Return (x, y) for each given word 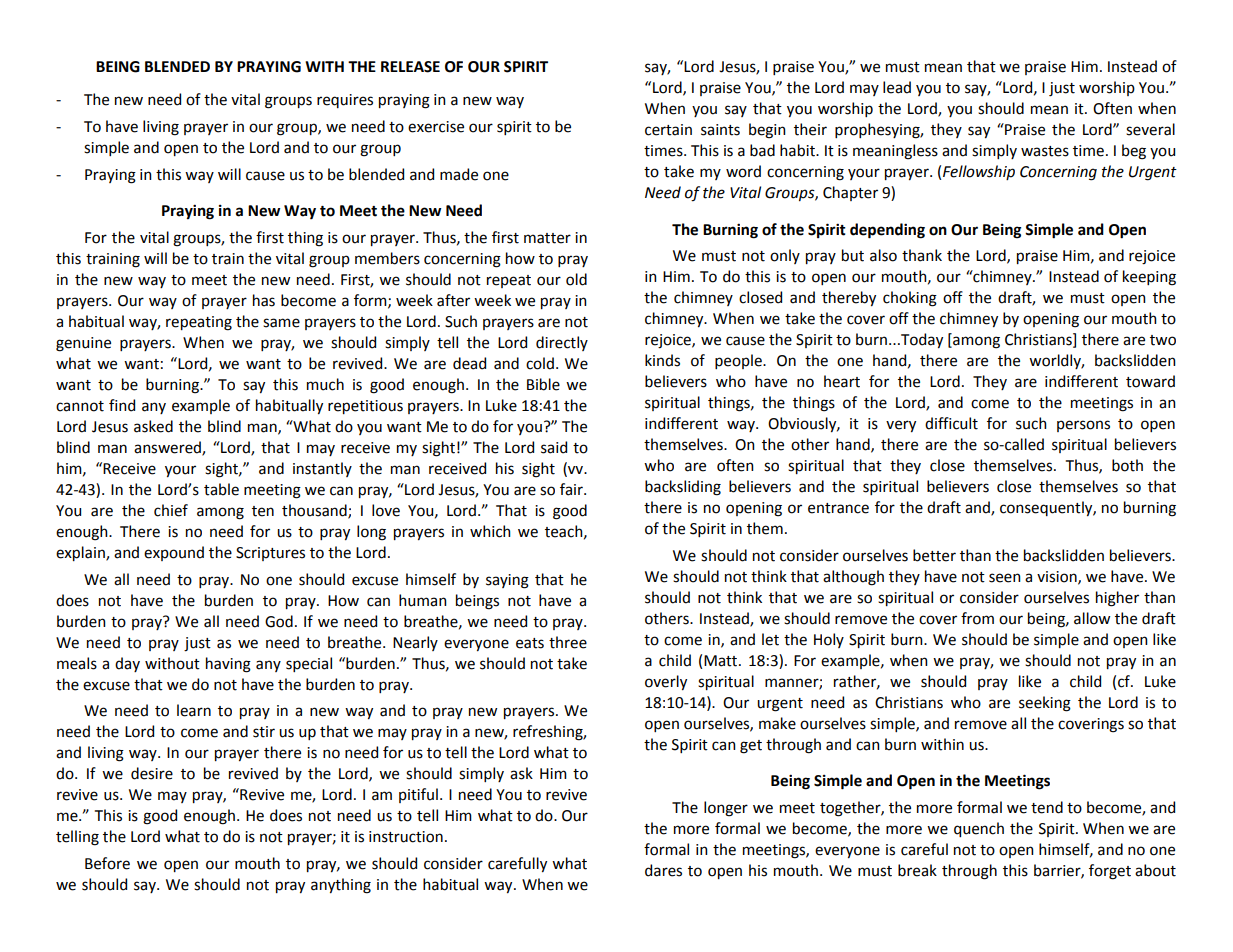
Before (107, 863)
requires (345, 101)
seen (1005, 578)
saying (507, 581)
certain (668, 130)
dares (663, 870)
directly (562, 343)
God (279, 621)
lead (897, 87)
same (281, 323)
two (1163, 340)
